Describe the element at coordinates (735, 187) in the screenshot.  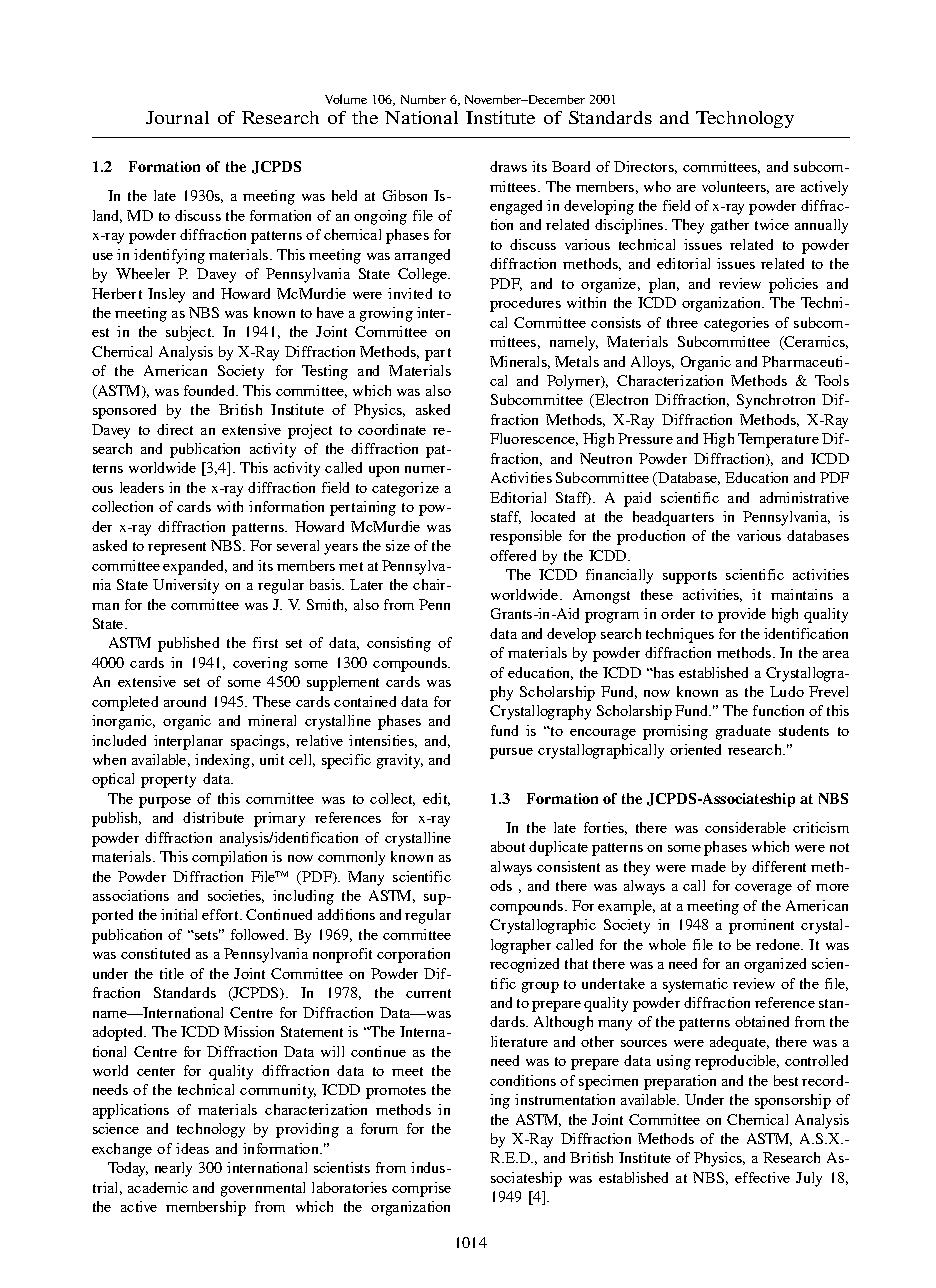
I see `volunteers` at that location.
